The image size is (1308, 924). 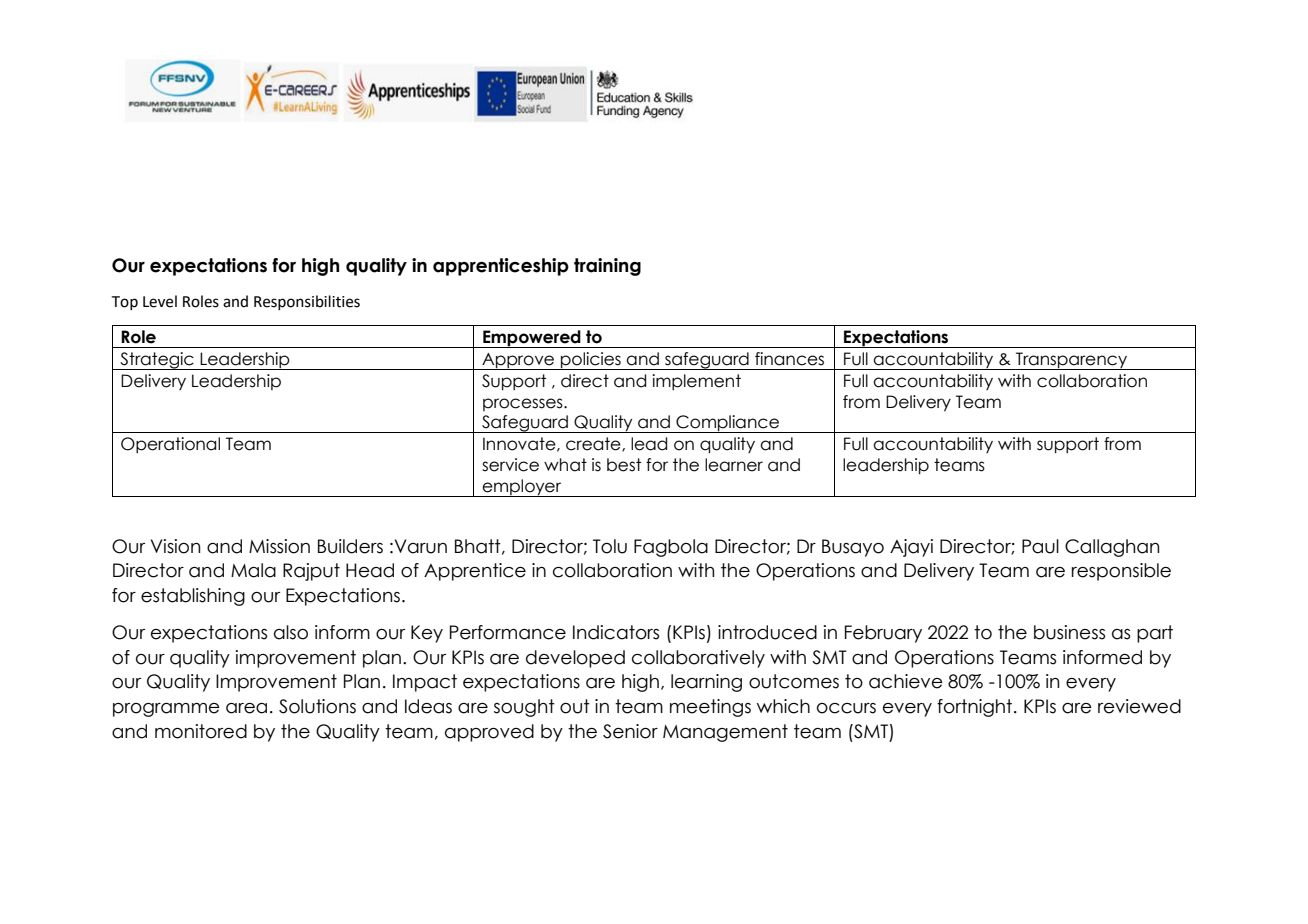 I want to click on Mission, so click(x=279, y=546).
